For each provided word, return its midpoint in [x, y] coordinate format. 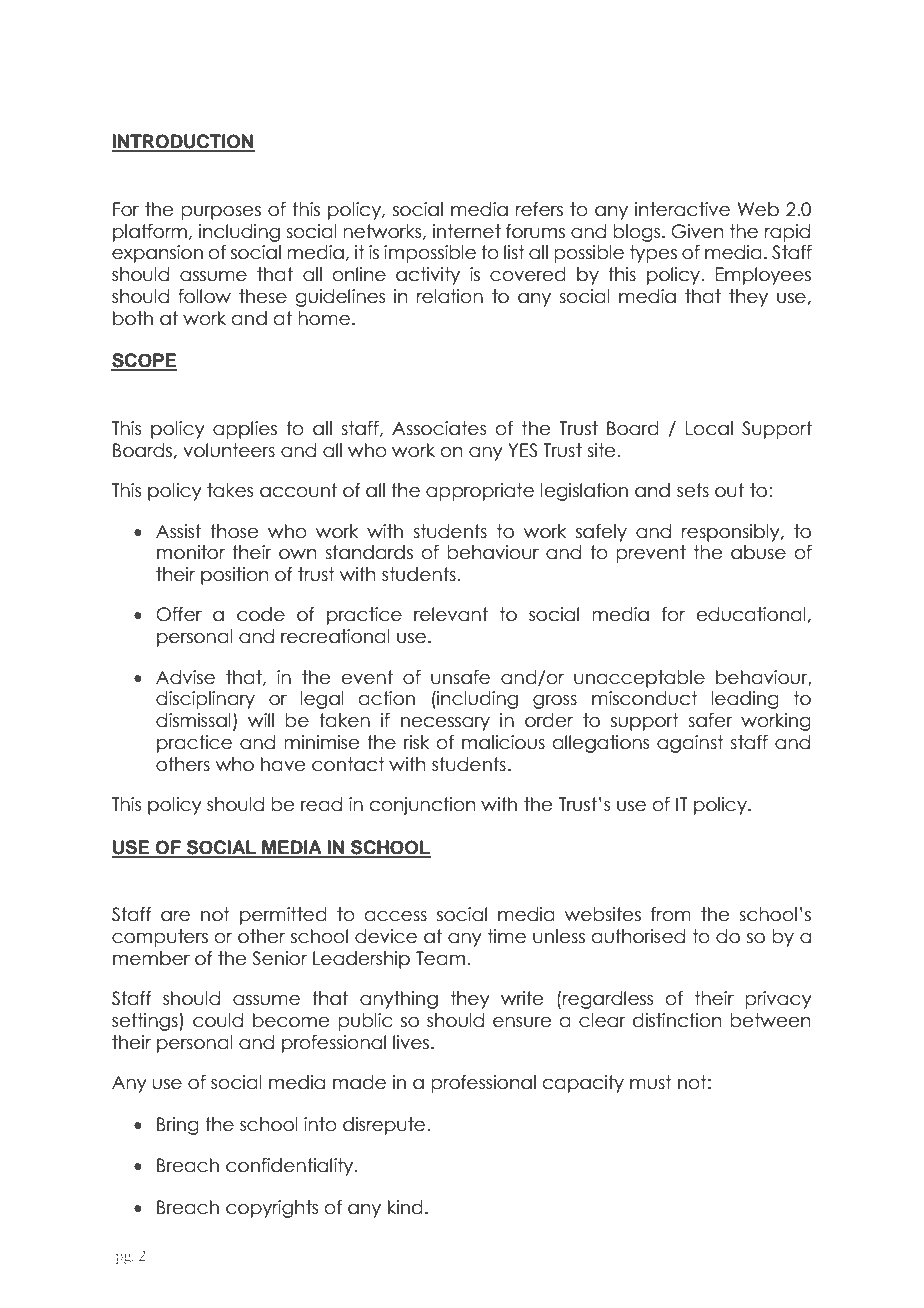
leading [745, 700]
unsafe [460, 677]
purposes [221, 213]
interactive [682, 209]
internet [467, 231]
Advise [185, 677]
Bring [178, 1126]
